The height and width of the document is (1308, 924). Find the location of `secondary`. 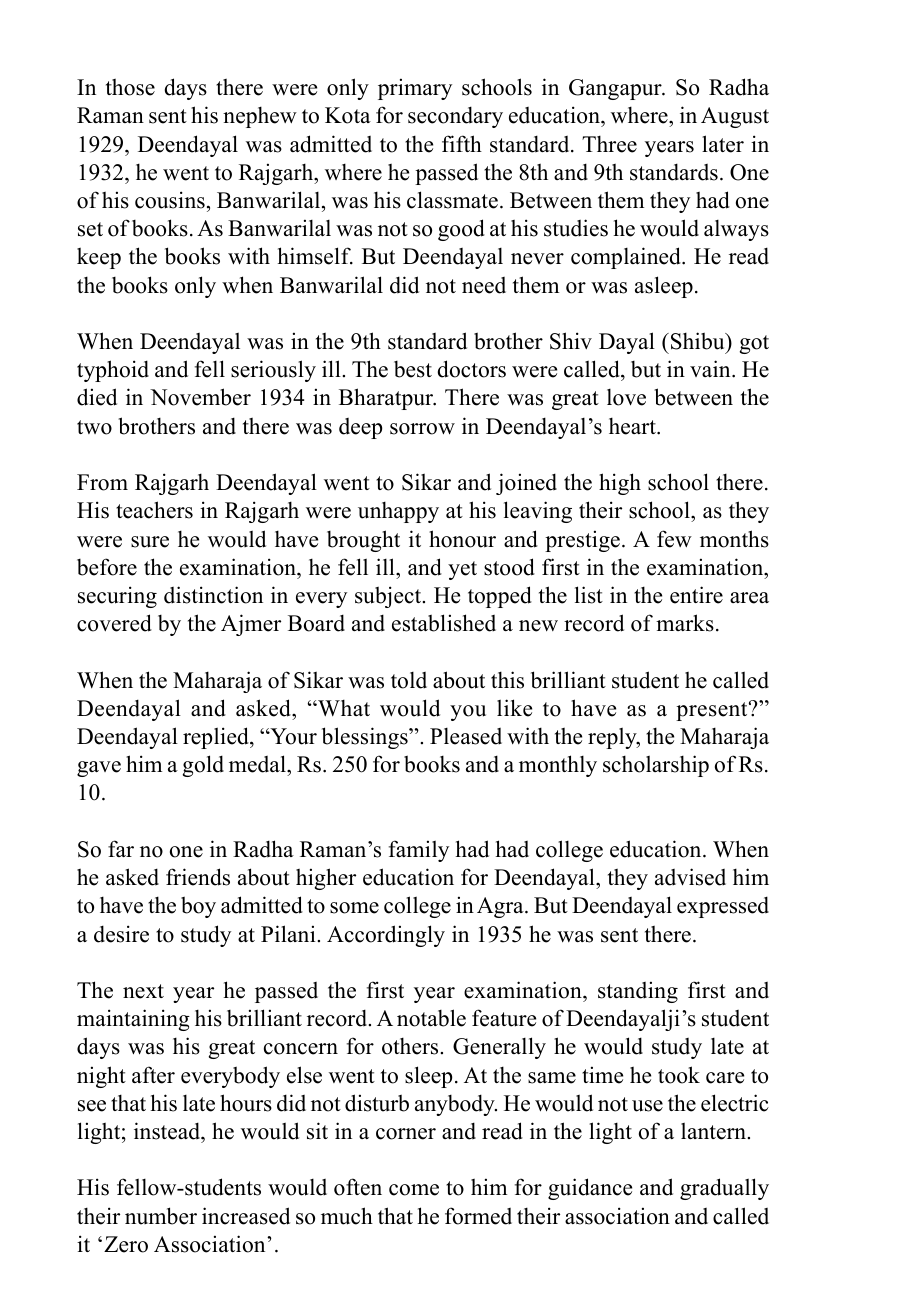

secondary is located at coordinates (455, 117).
